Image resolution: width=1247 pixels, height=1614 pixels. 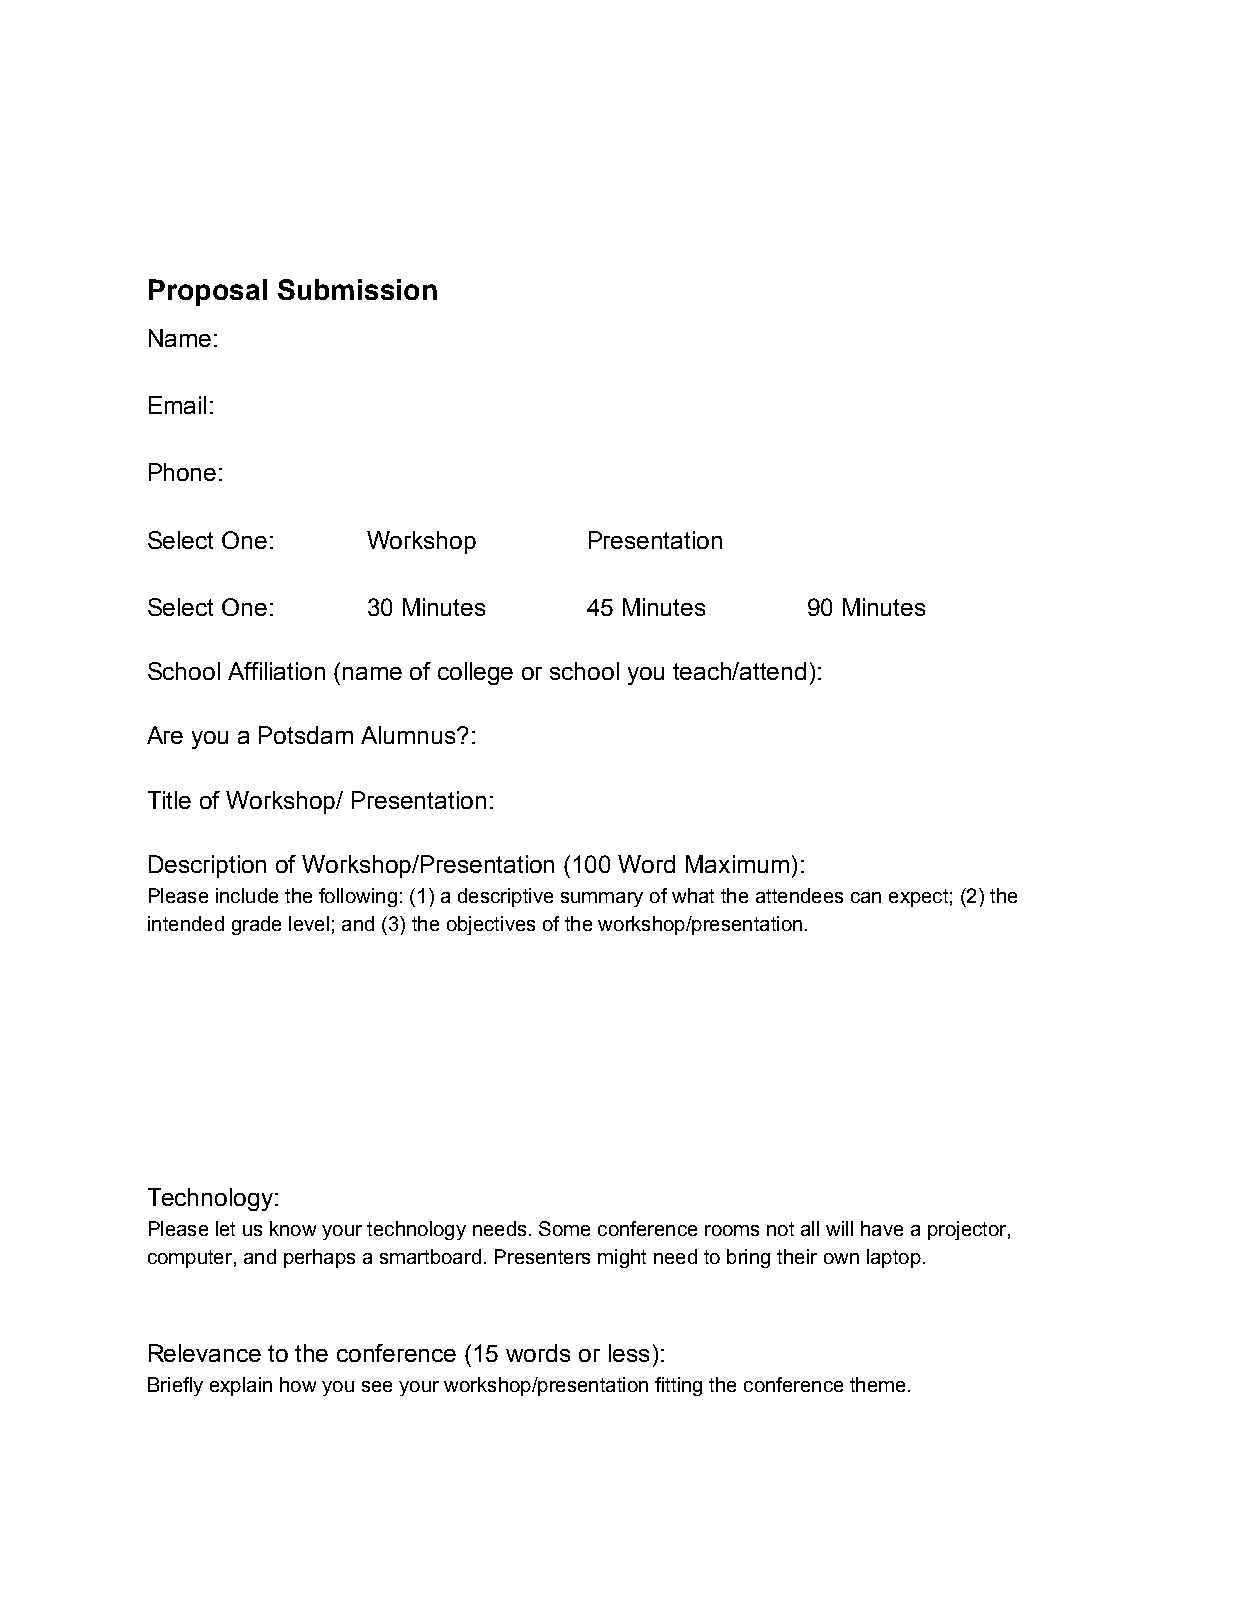 I want to click on all, so click(x=810, y=1228).
